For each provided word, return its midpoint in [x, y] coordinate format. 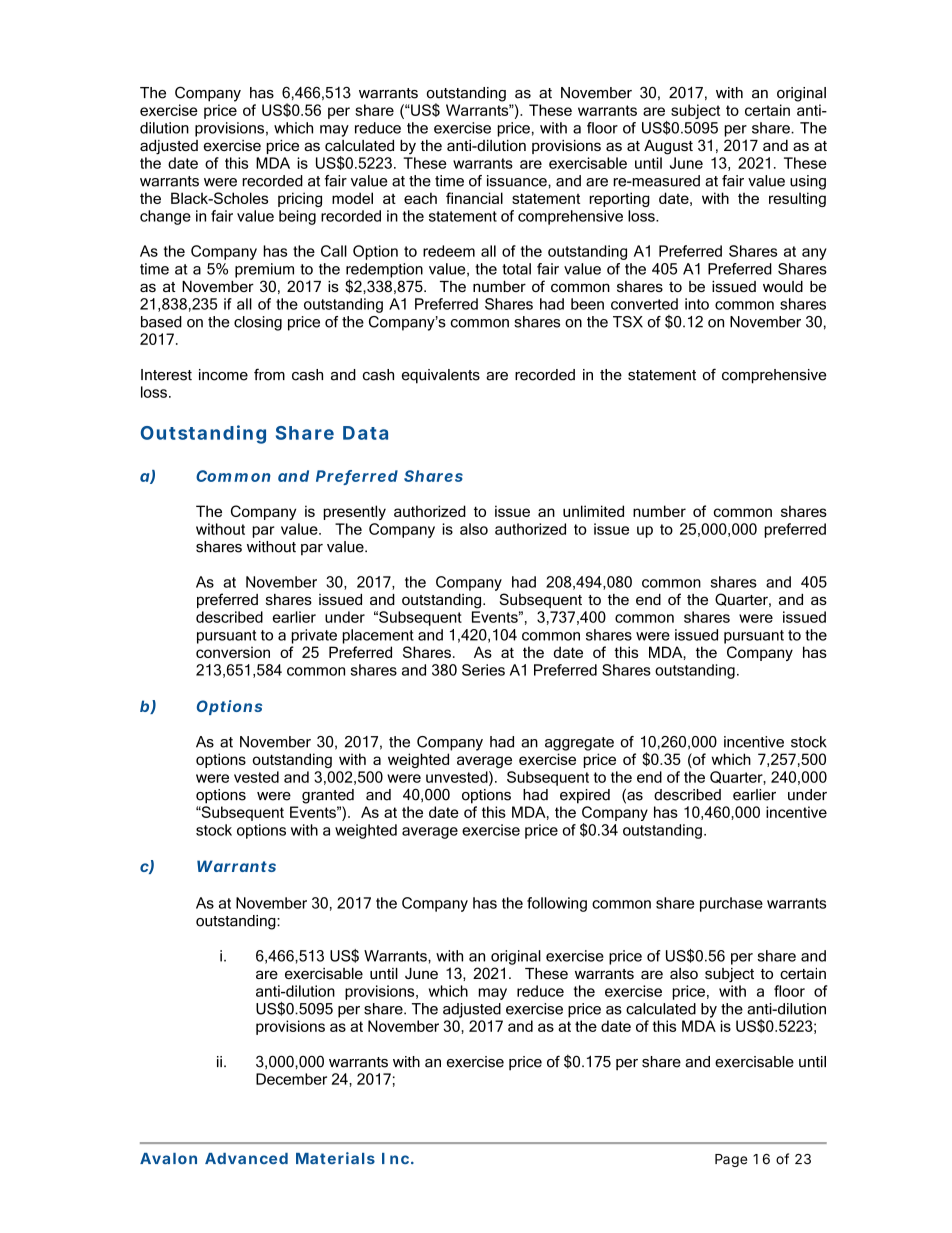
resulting [797, 199]
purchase [731, 904]
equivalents [441, 376]
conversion [233, 652]
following [557, 904]
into [697, 304]
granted [328, 796]
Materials [335, 1158]
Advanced [246, 1158]
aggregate [579, 744]
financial [474, 198]
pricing [300, 199]
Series [483, 670]
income [223, 375]
